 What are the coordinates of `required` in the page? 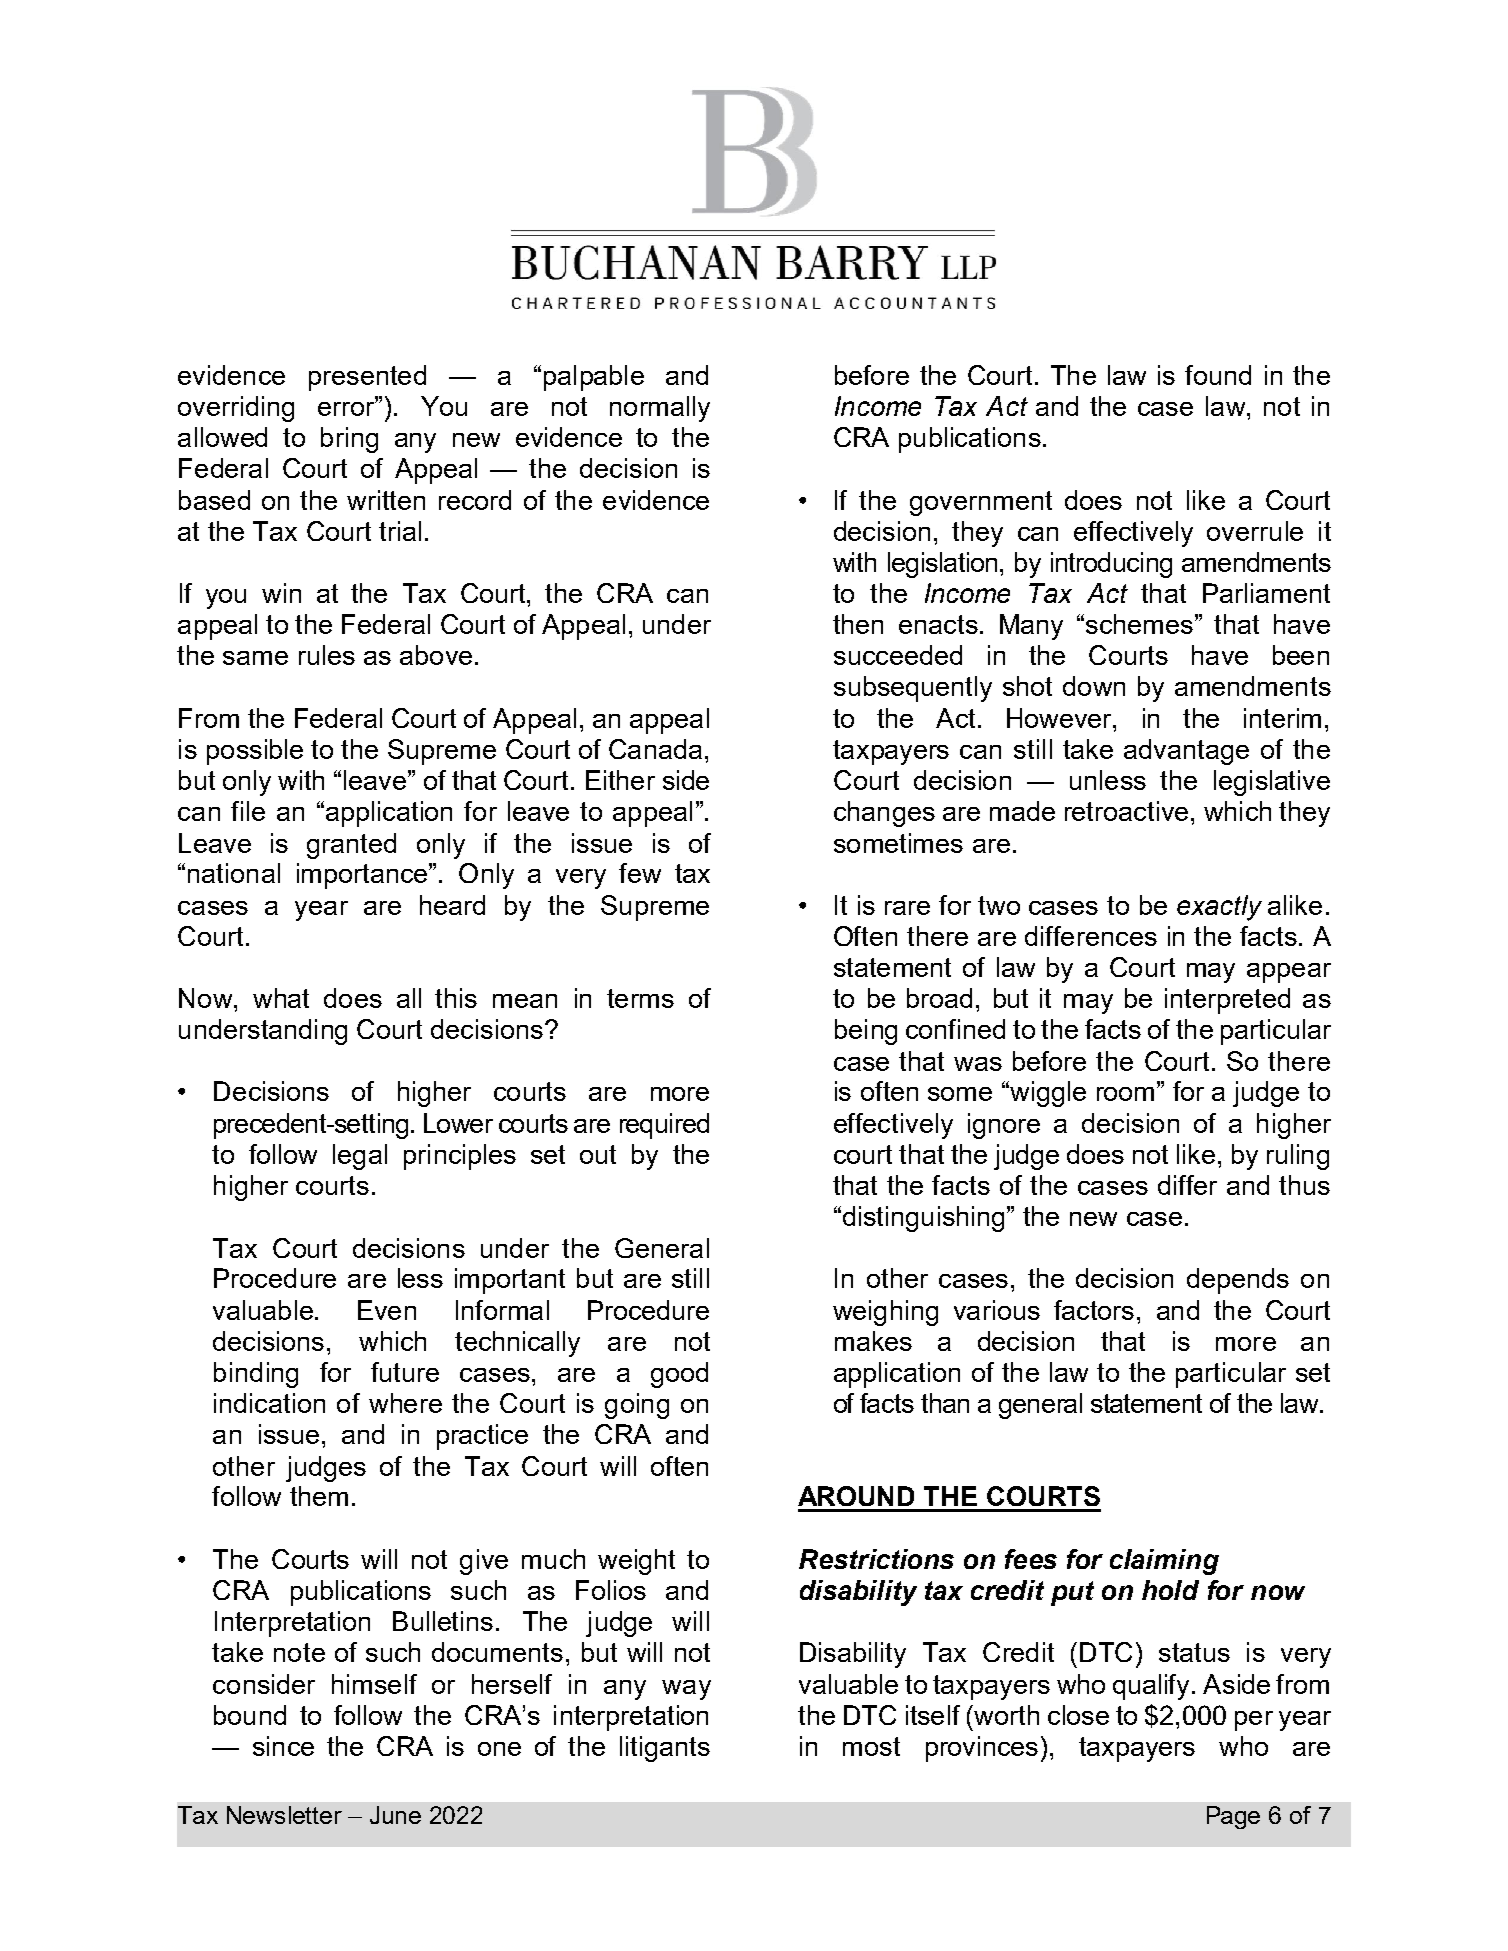 It's located at (664, 1126).
